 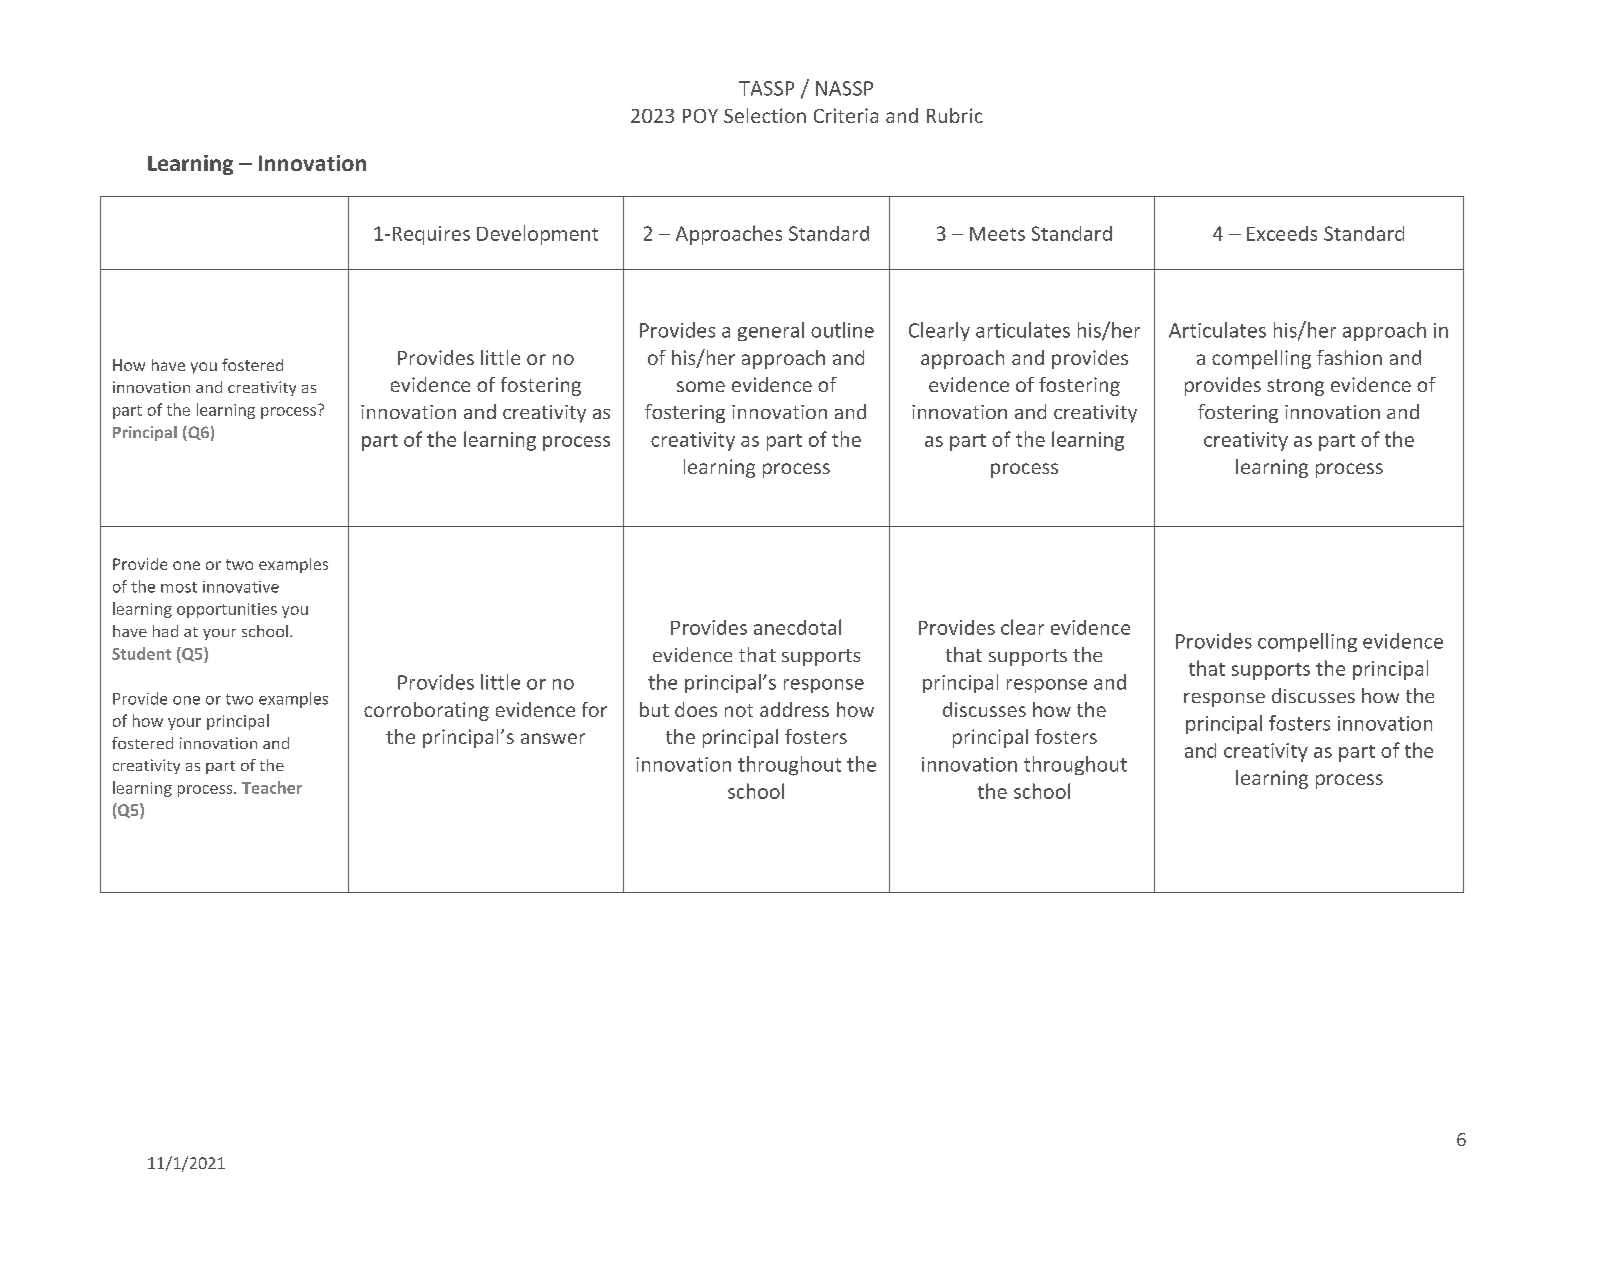 I want to click on Development, so click(x=537, y=235).
